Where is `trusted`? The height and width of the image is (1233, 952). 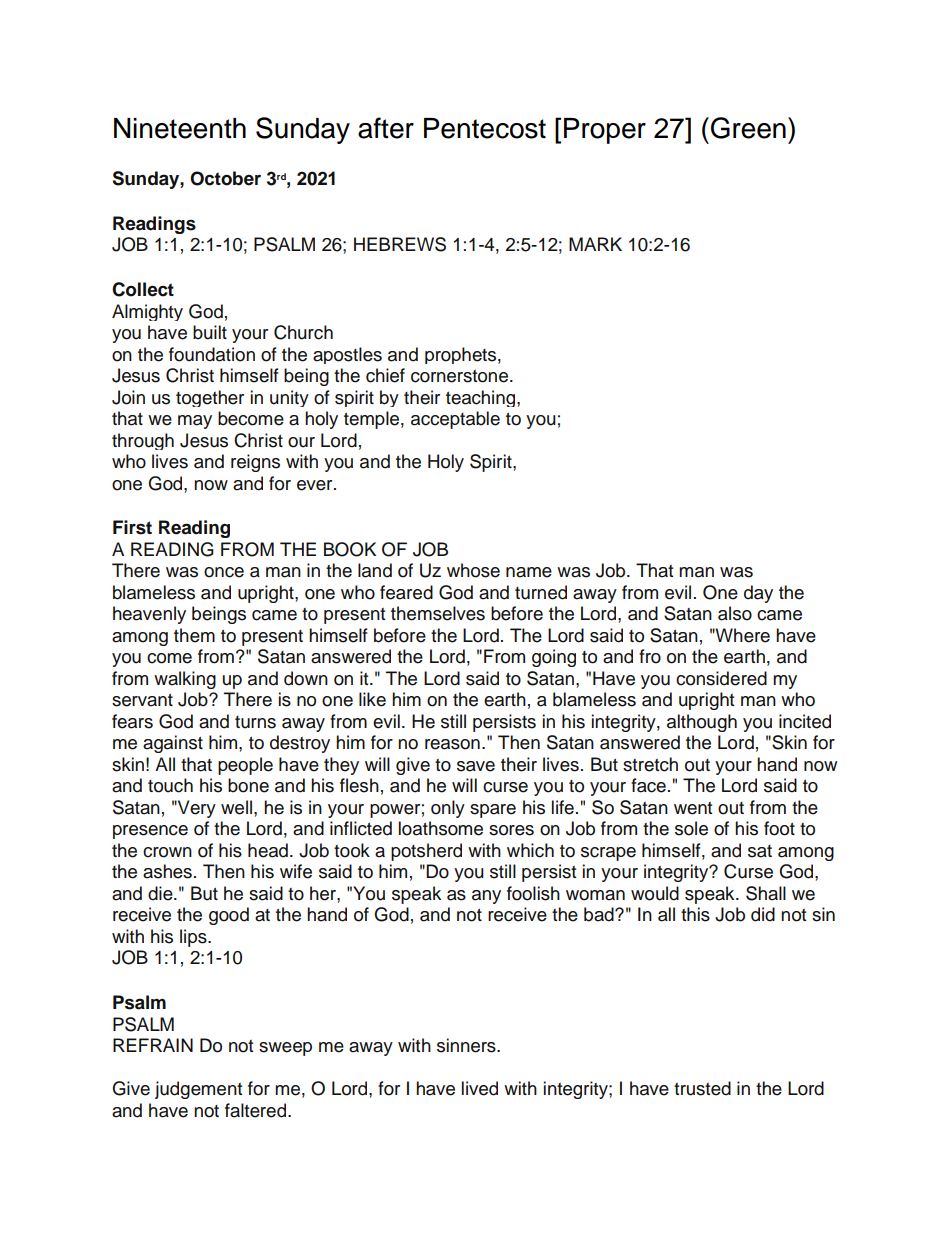
trusted is located at coordinates (702, 1088).
